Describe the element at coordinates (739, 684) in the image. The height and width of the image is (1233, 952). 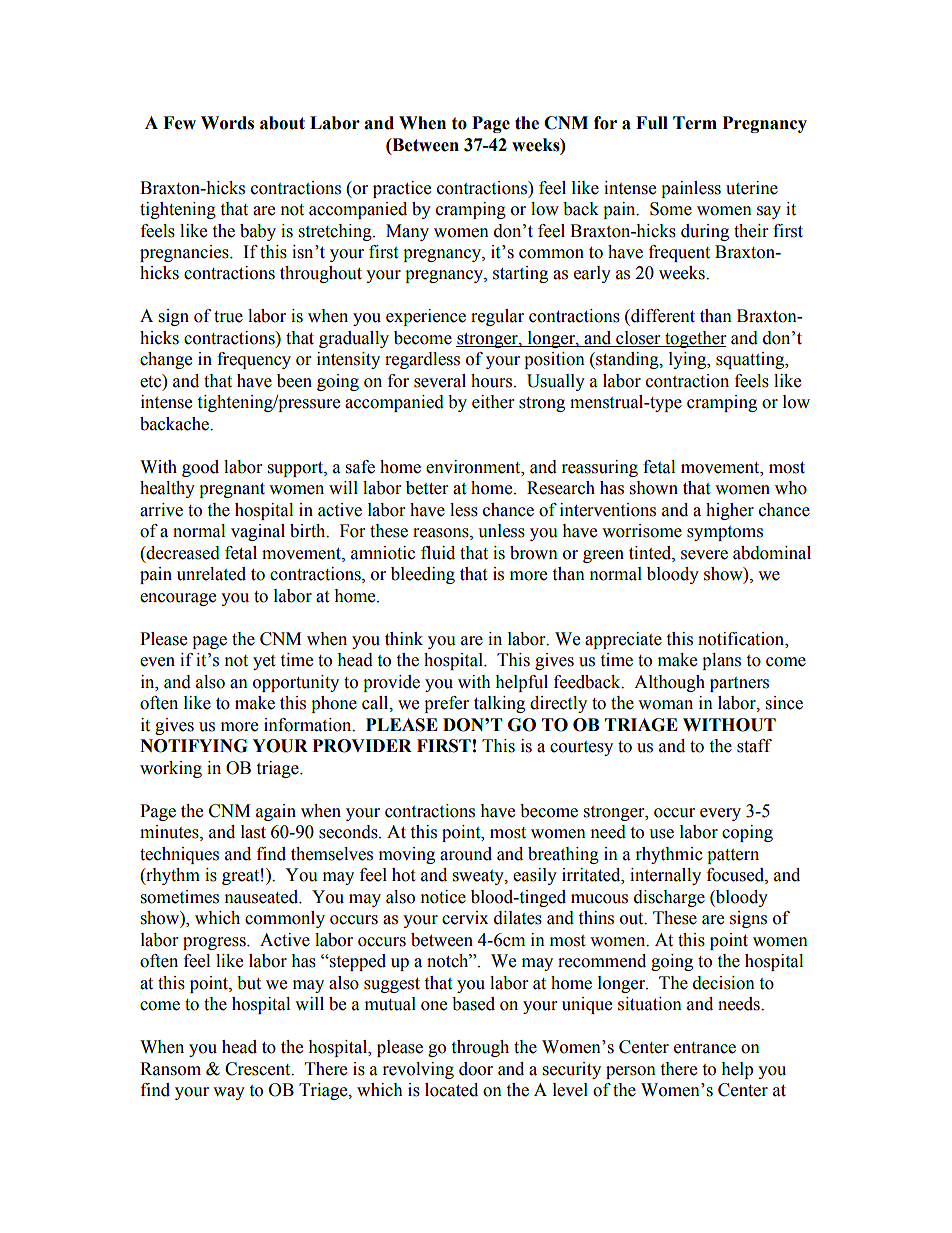
I see `partners` at that location.
